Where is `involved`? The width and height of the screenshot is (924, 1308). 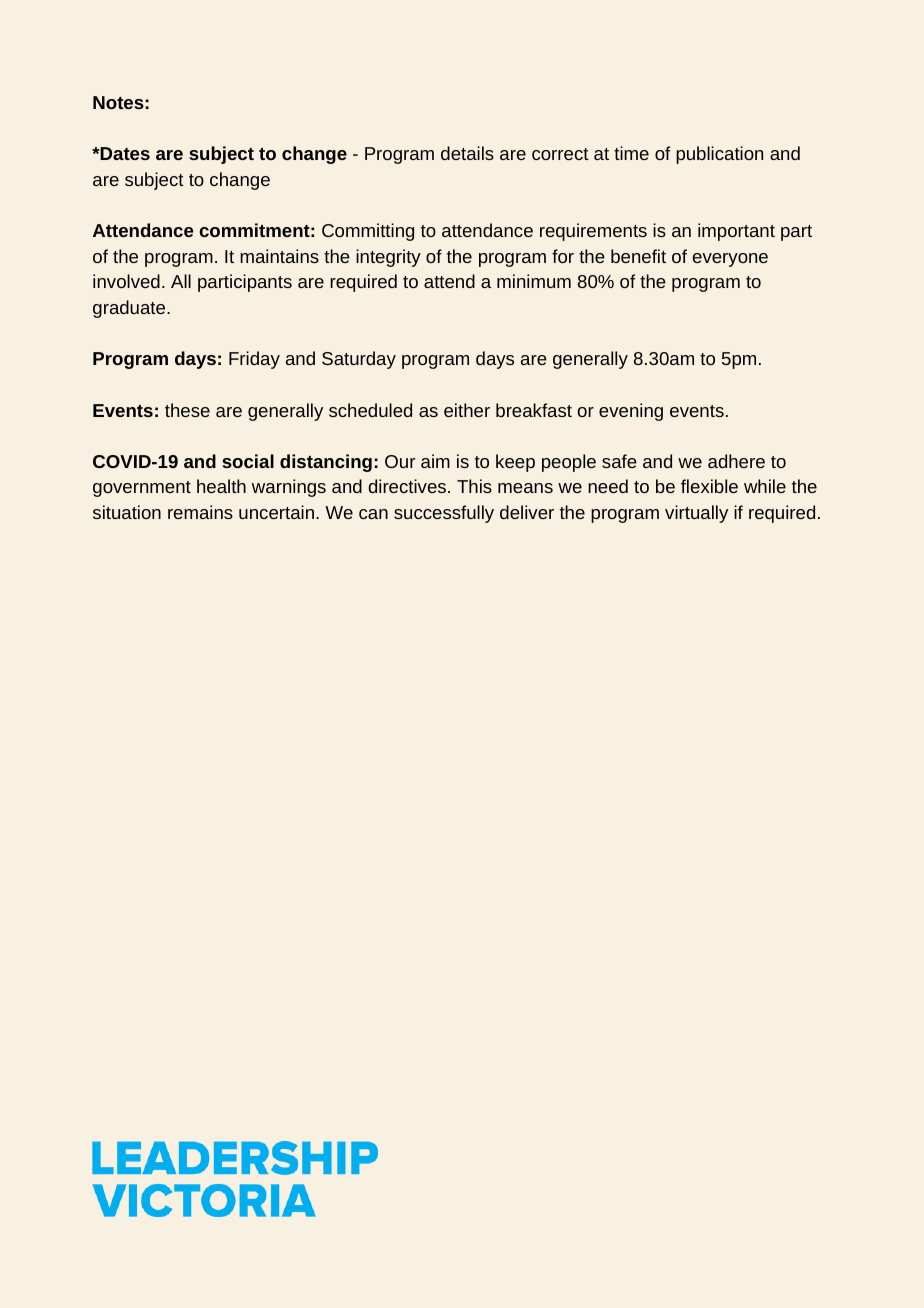
involved is located at coordinates (126, 281).
